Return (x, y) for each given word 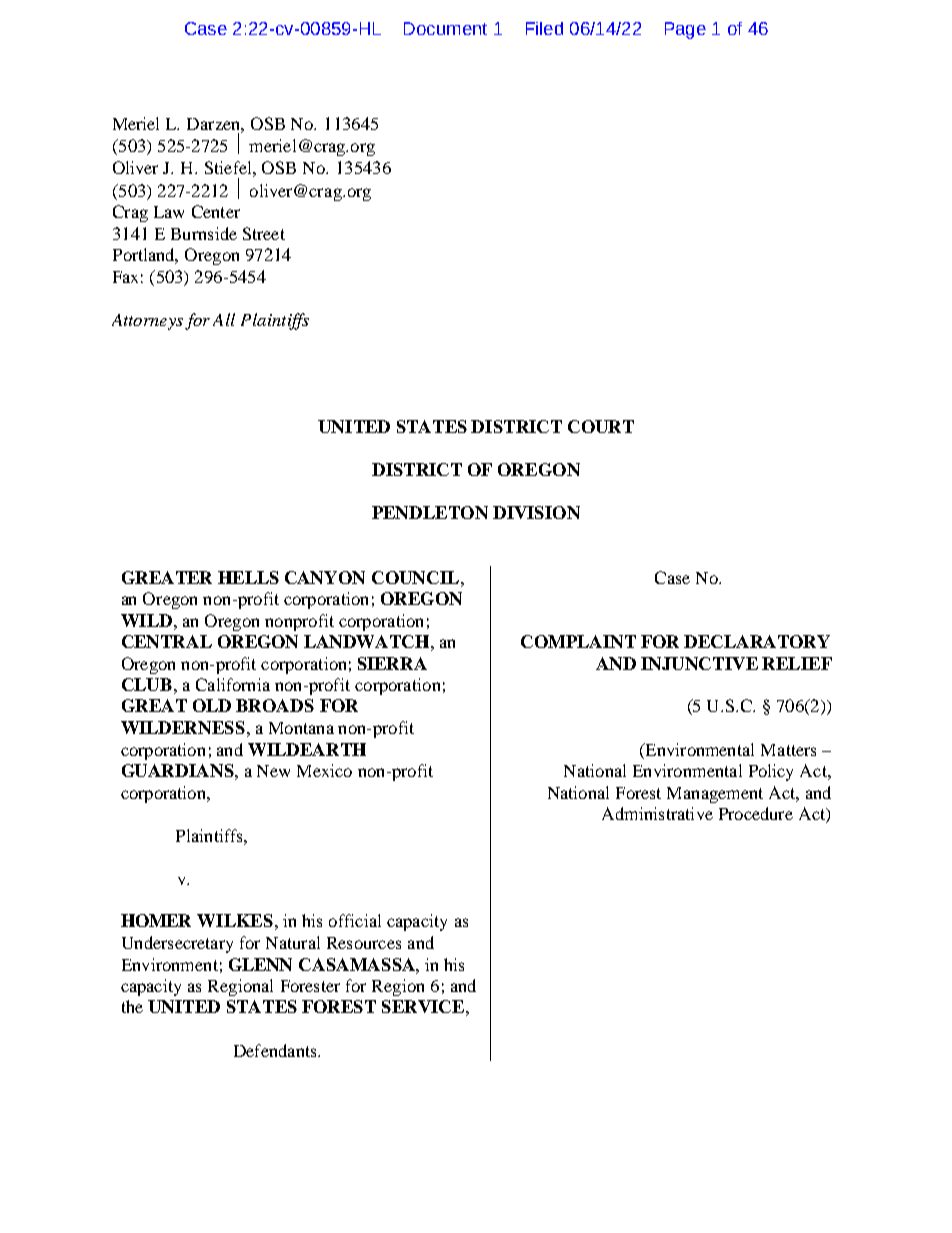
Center (216, 211)
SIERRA (392, 663)
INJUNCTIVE (699, 663)
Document (445, 28)
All (224, 319)
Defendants (276, 1050)
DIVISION (536, 512)
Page (685, 30)
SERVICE (423, 1006)
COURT (601, 426)
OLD (212, 705)
